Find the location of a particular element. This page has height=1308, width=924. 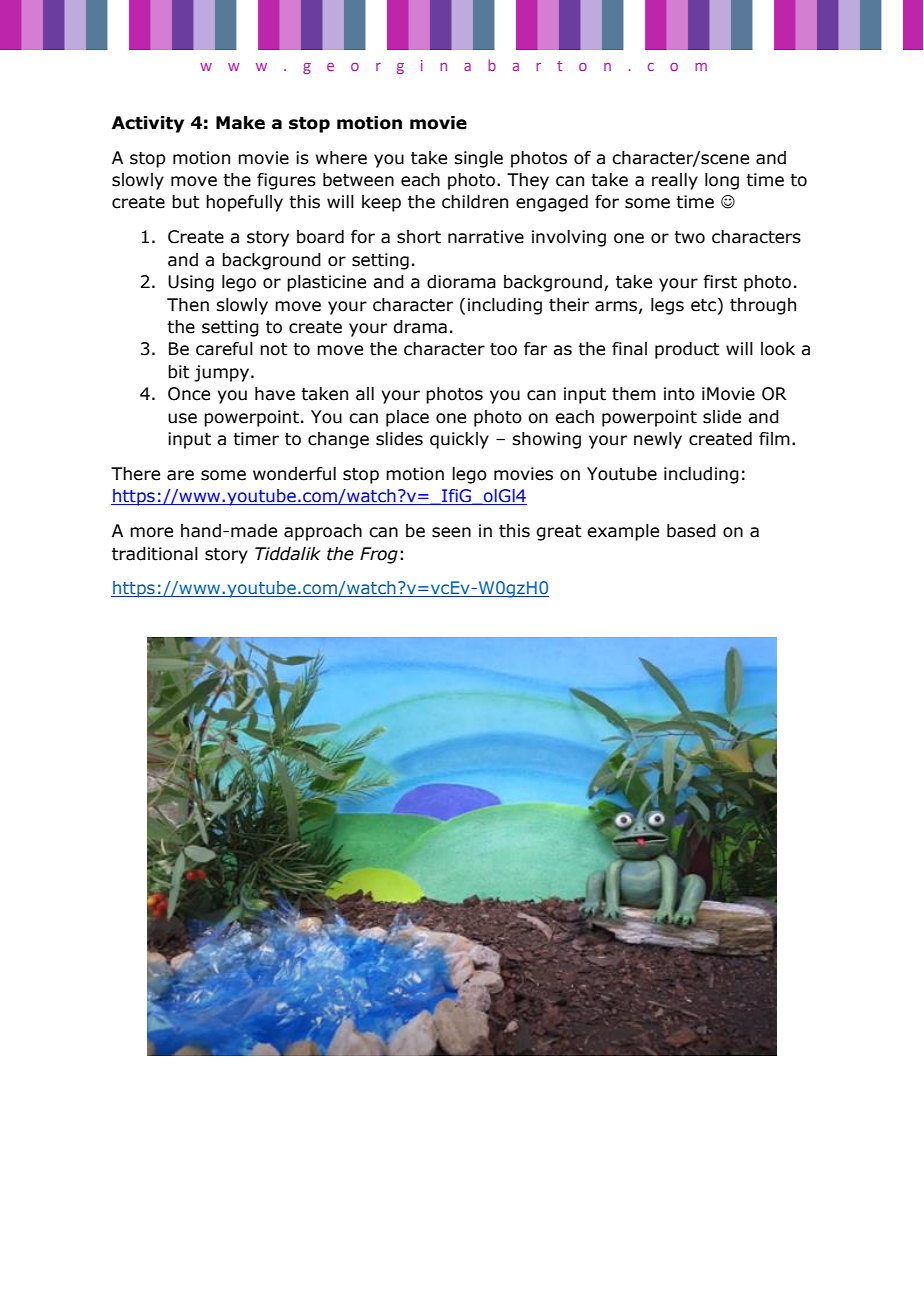

first is located at coordinates (720, 282).
